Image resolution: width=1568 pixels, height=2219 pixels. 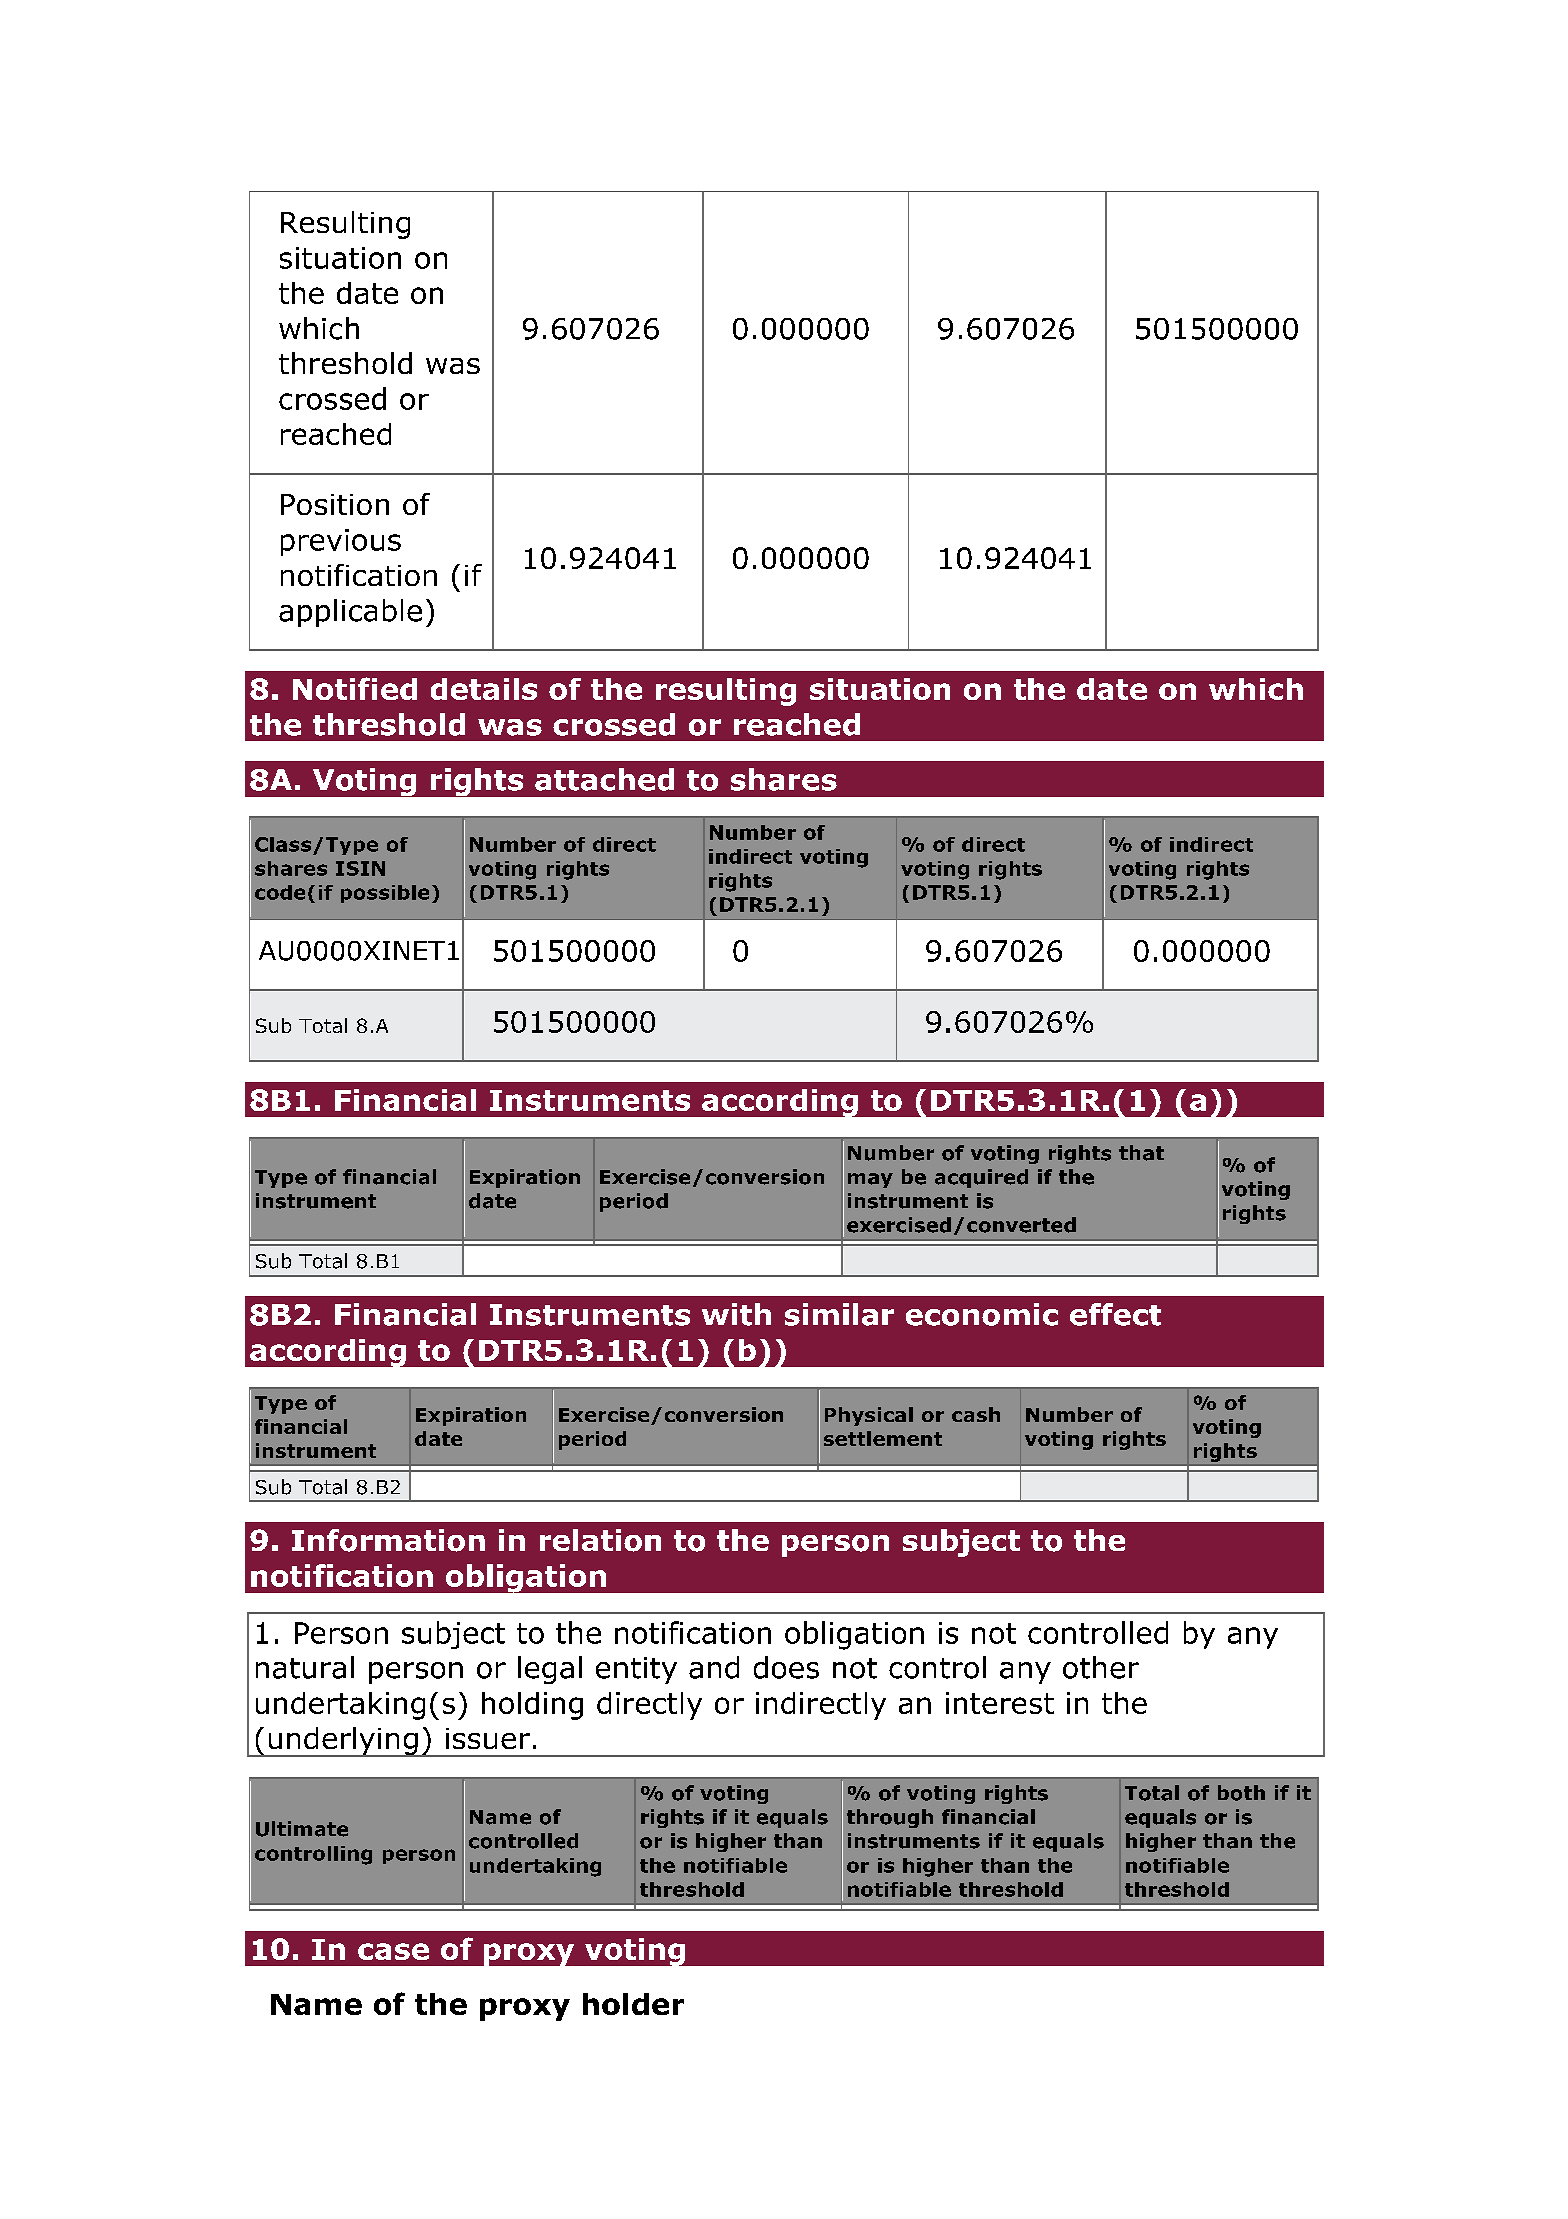 What do you see at coordinates (736, 1314) in the page?
I see `with` at bounding box center [736, 1314].
